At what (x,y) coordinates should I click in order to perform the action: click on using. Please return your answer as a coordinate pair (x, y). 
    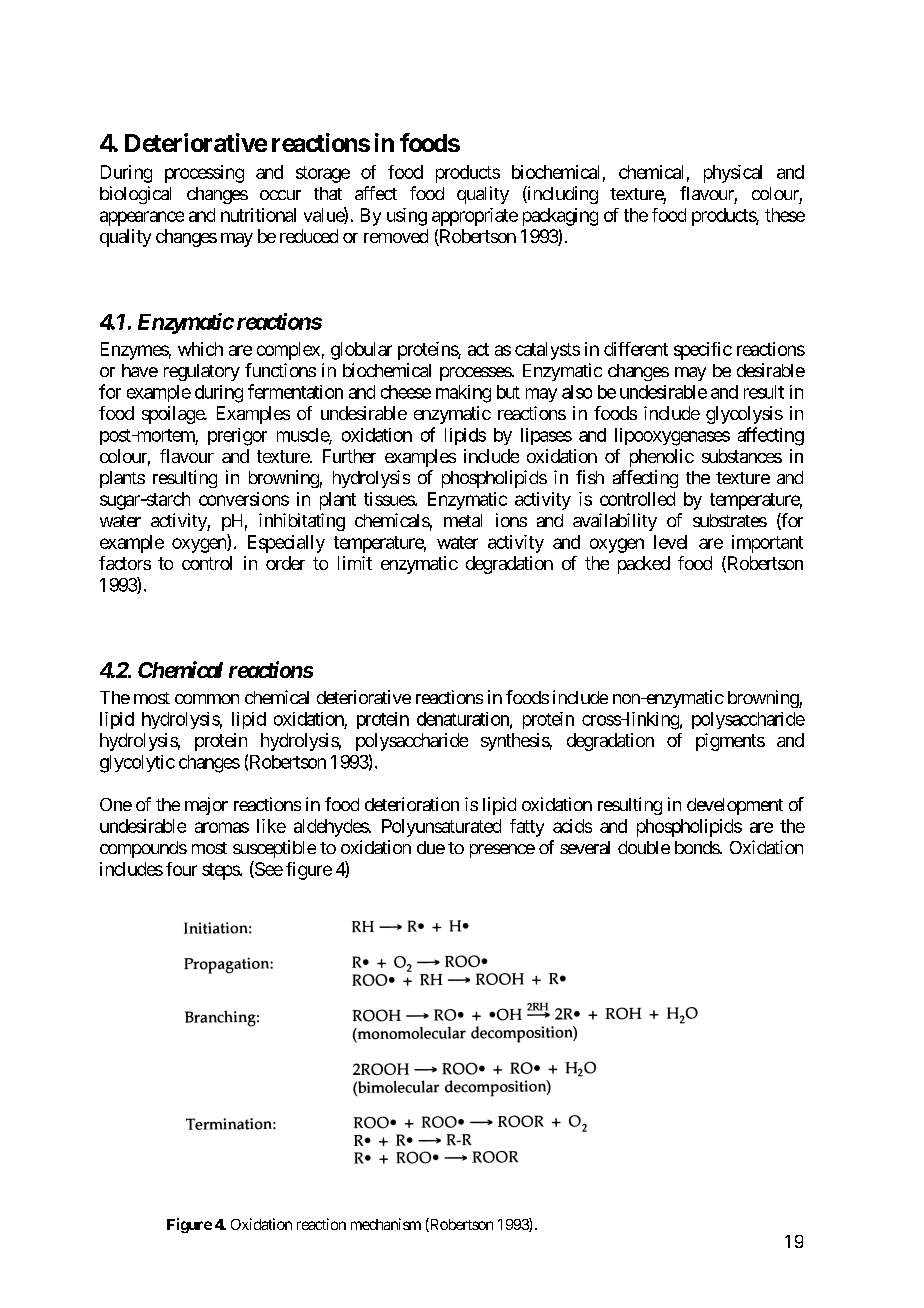
    Looking at the image, I should click on (407, 217).
